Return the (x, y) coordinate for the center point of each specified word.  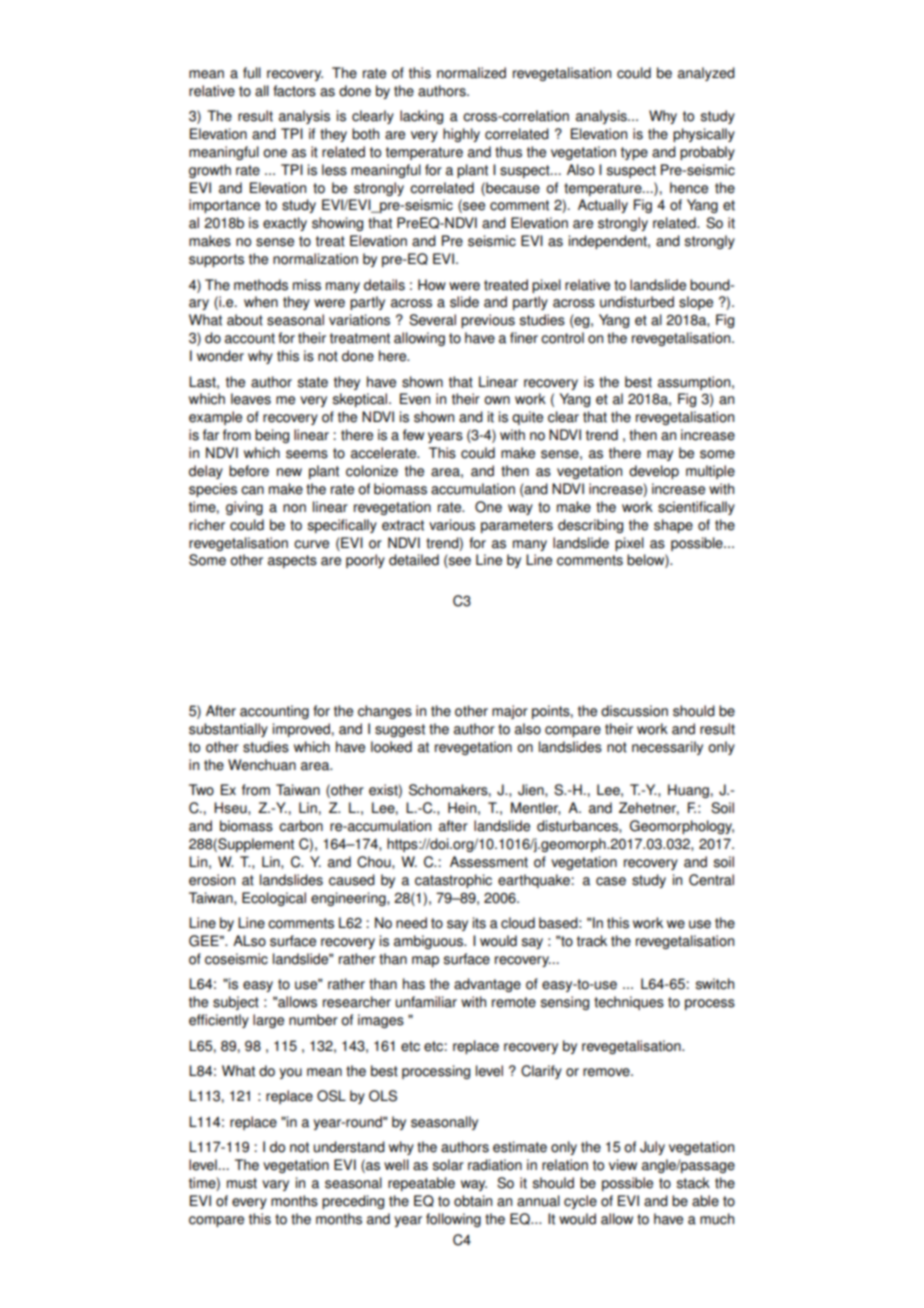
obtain (473, 1201)
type (634, 153)
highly (461, 135)
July (652, 1148)
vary (275, 1185)
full (252, 73)
